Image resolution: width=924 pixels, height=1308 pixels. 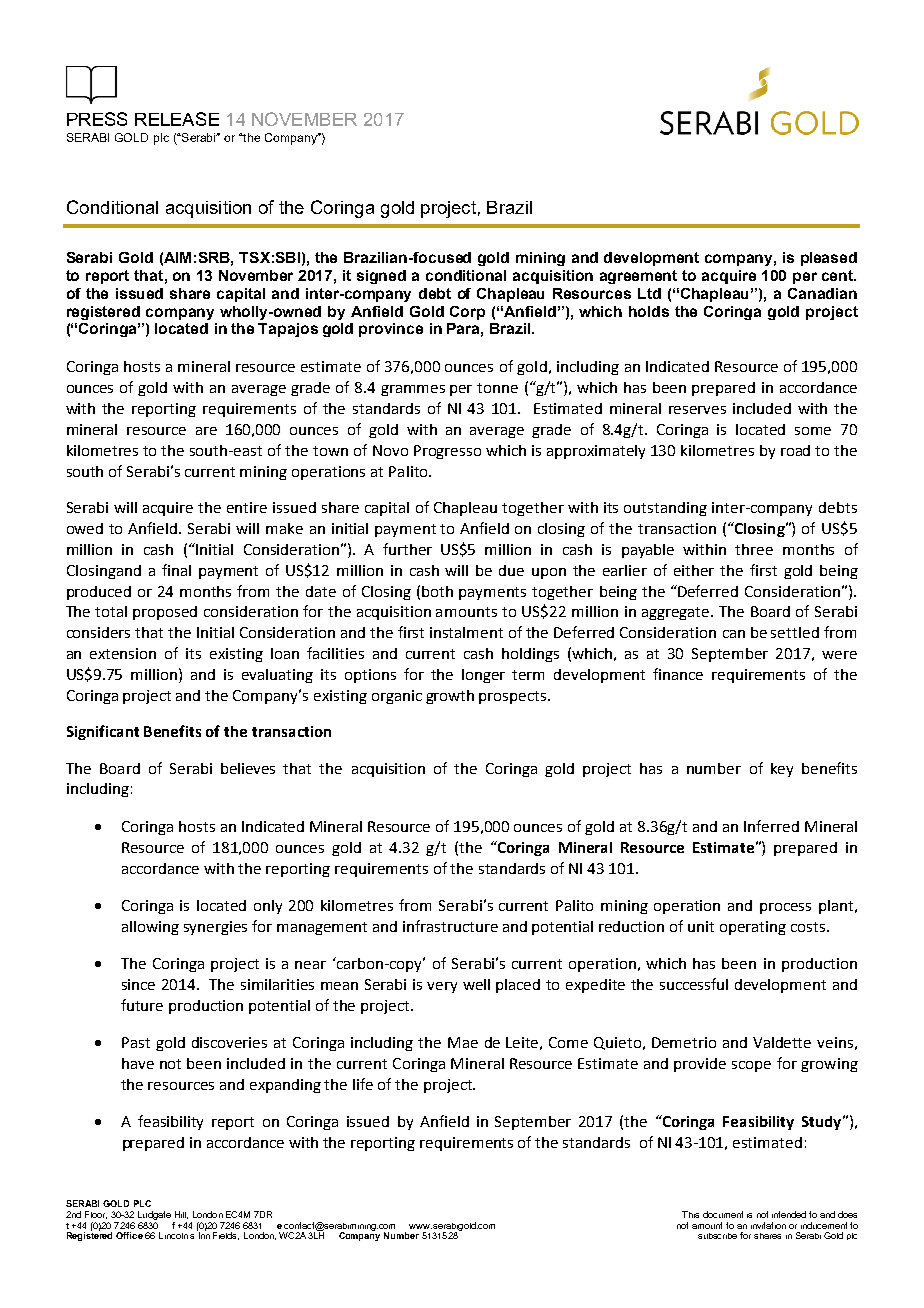 What do you see at coordinates (381, 277) in the screenshot?
I see `signed` at bounding box center [381, 277].
